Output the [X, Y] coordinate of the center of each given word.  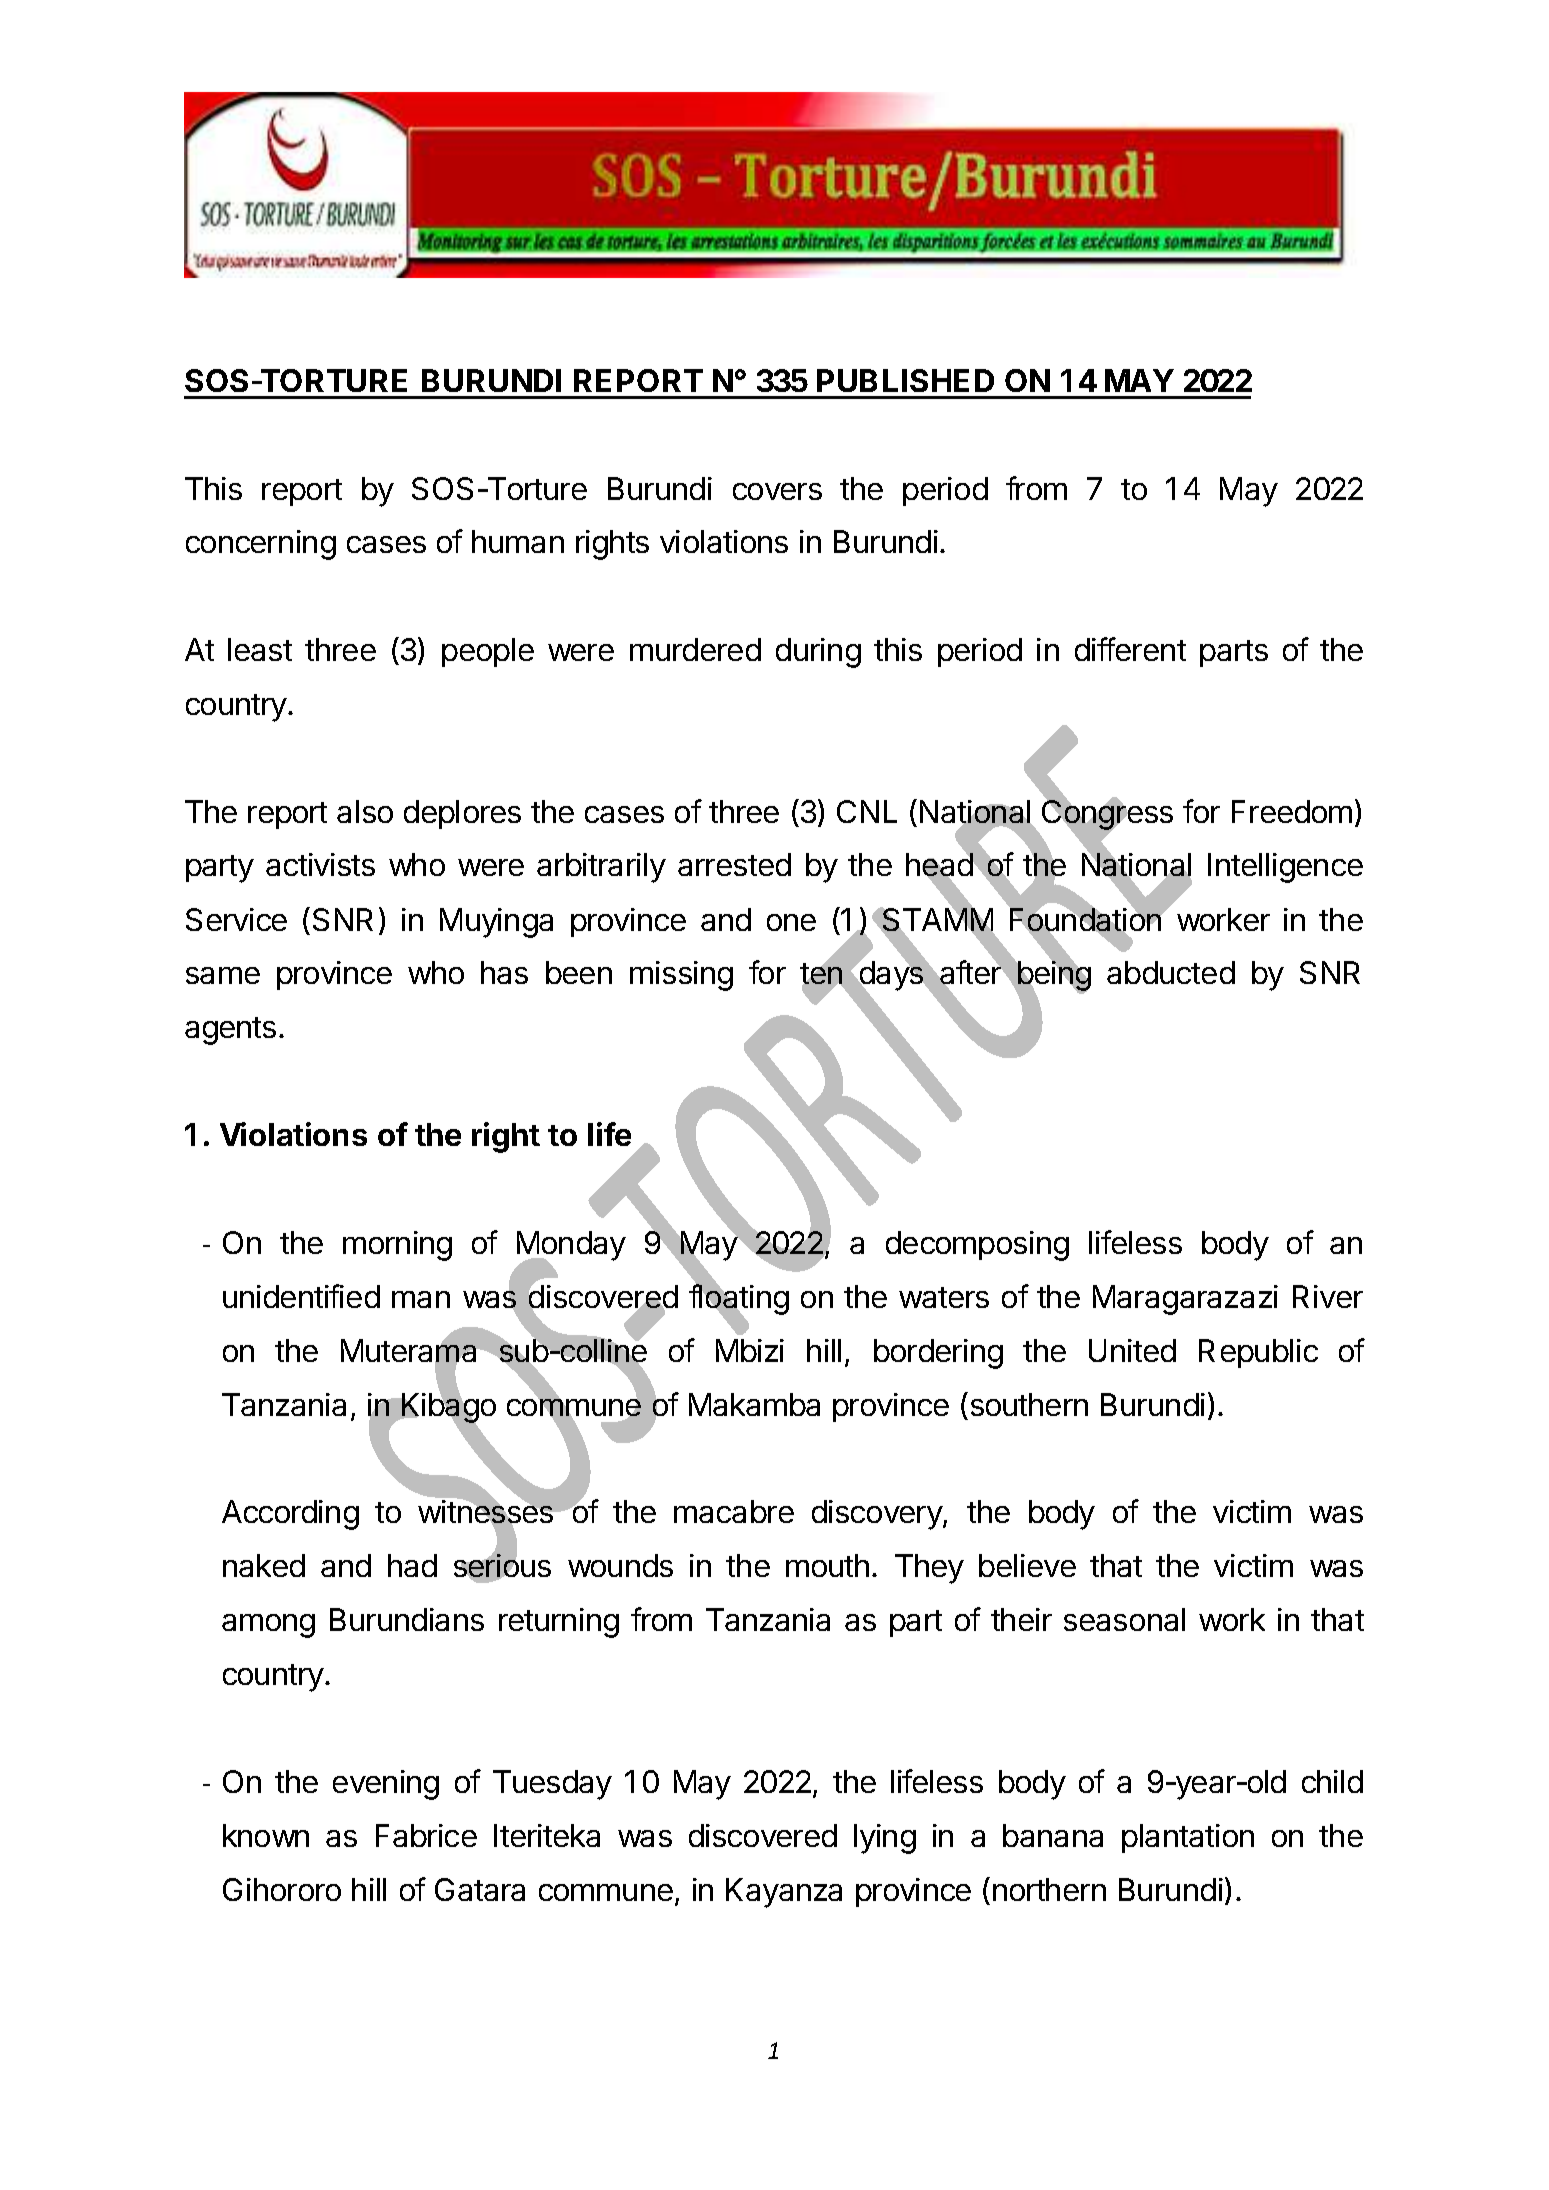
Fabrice [426, 1835]
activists [320, 864]
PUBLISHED [905, 380]
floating [739, 1300]
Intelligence [1285, 868]
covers [777, 491]
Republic [1258, 1353]
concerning [261, 545]
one [791, 922]
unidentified [301, 1296]
